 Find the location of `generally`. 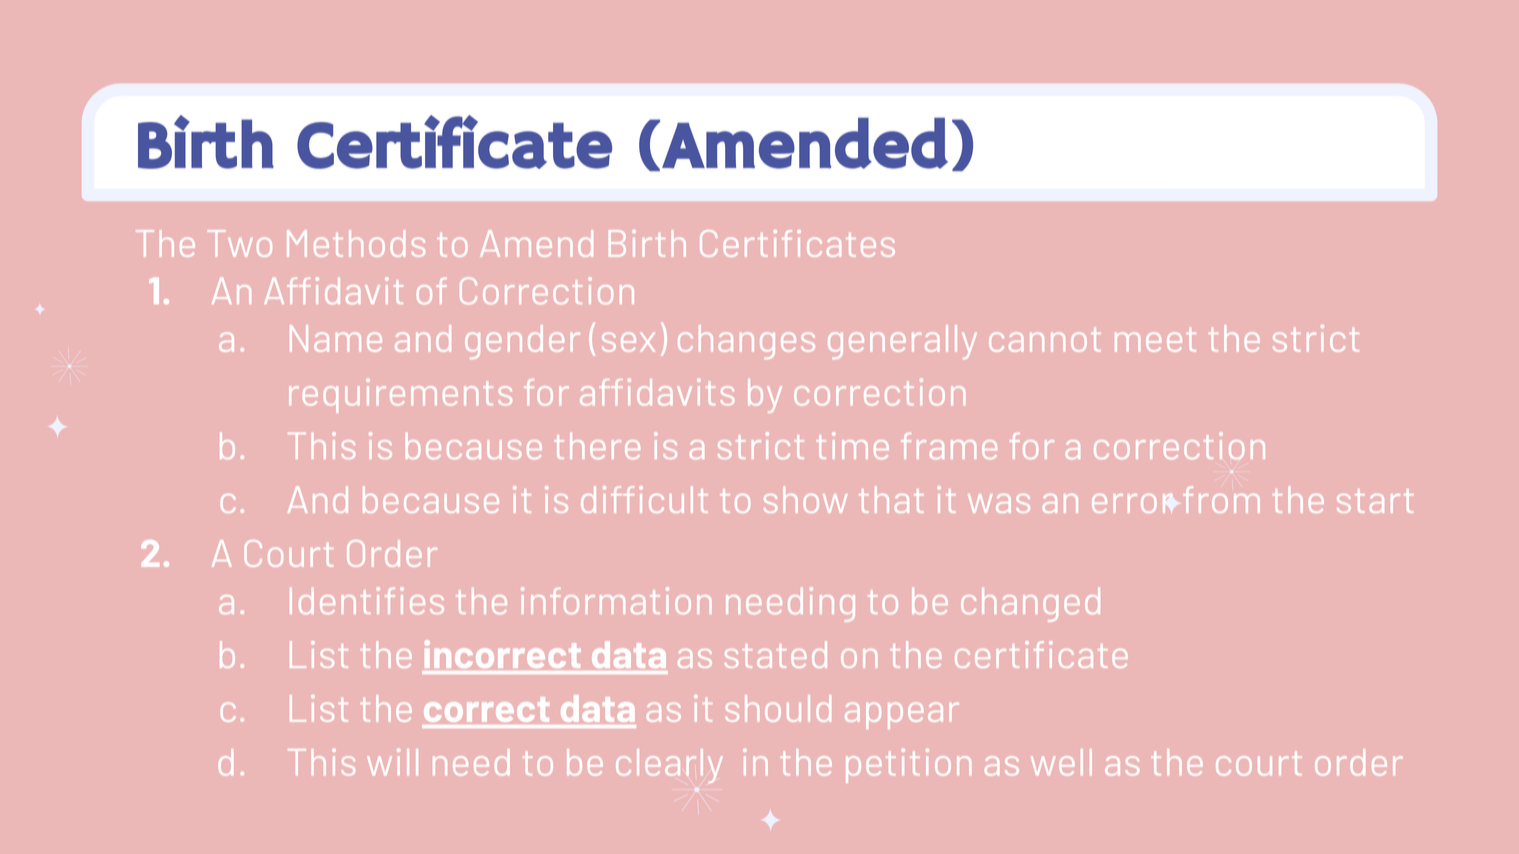

generally is located at coordinates (902, 342).
